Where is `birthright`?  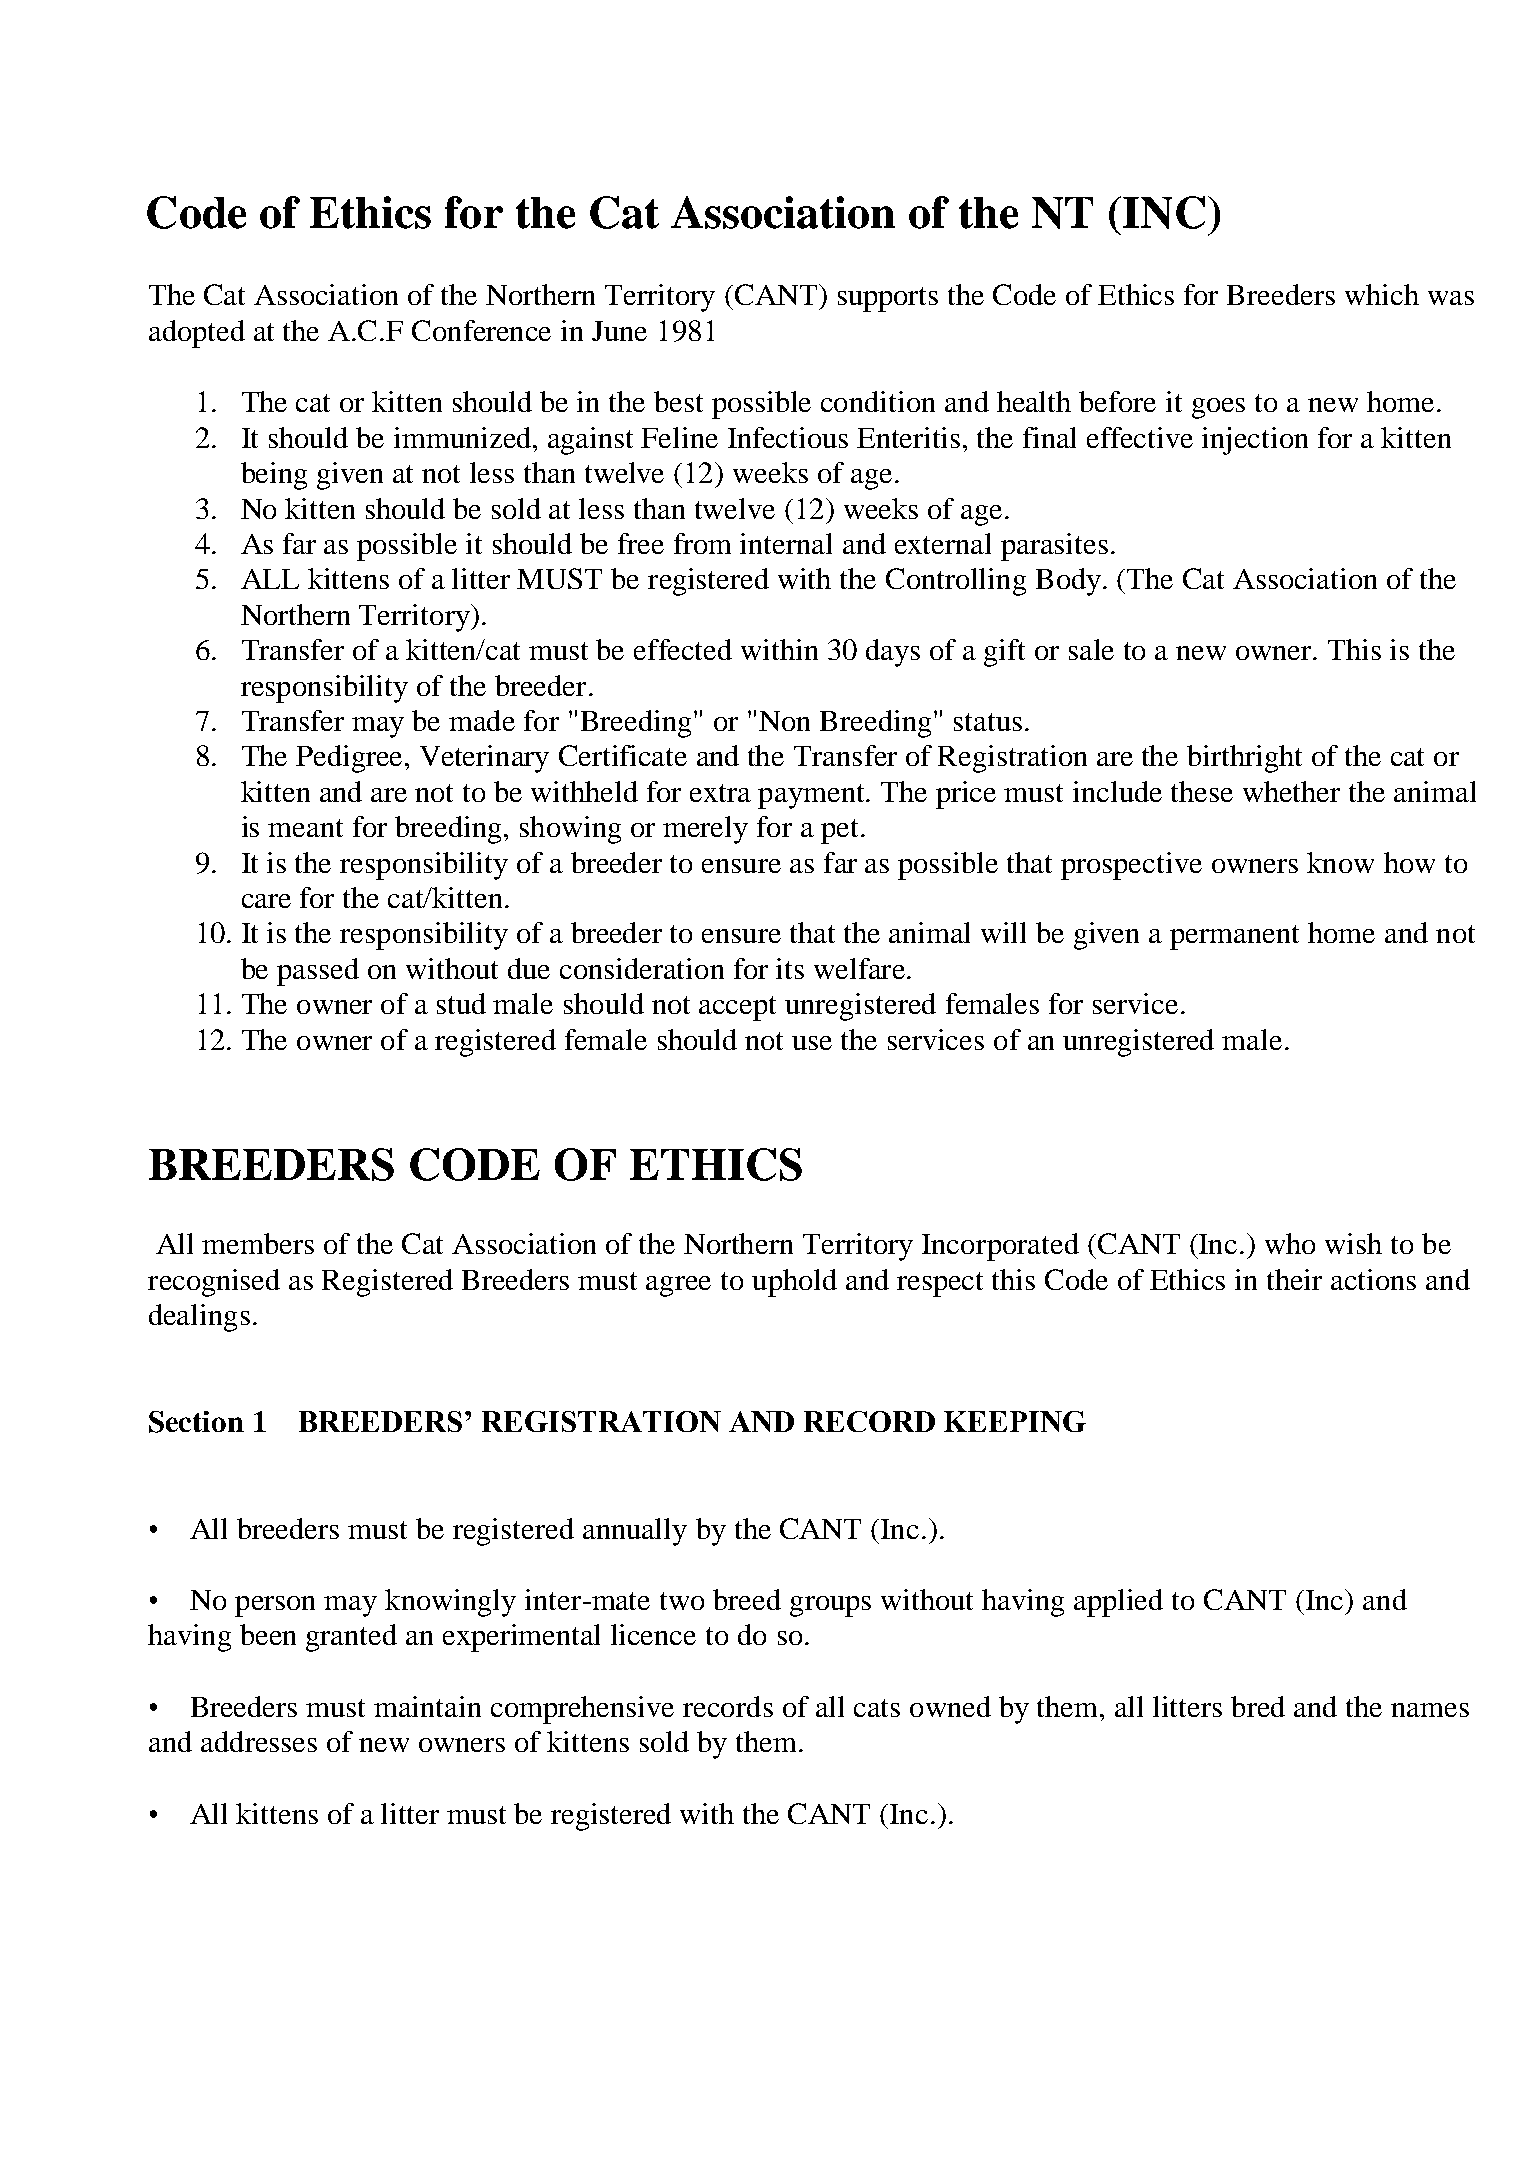 birthright is located at coordinates (1244, 759).
